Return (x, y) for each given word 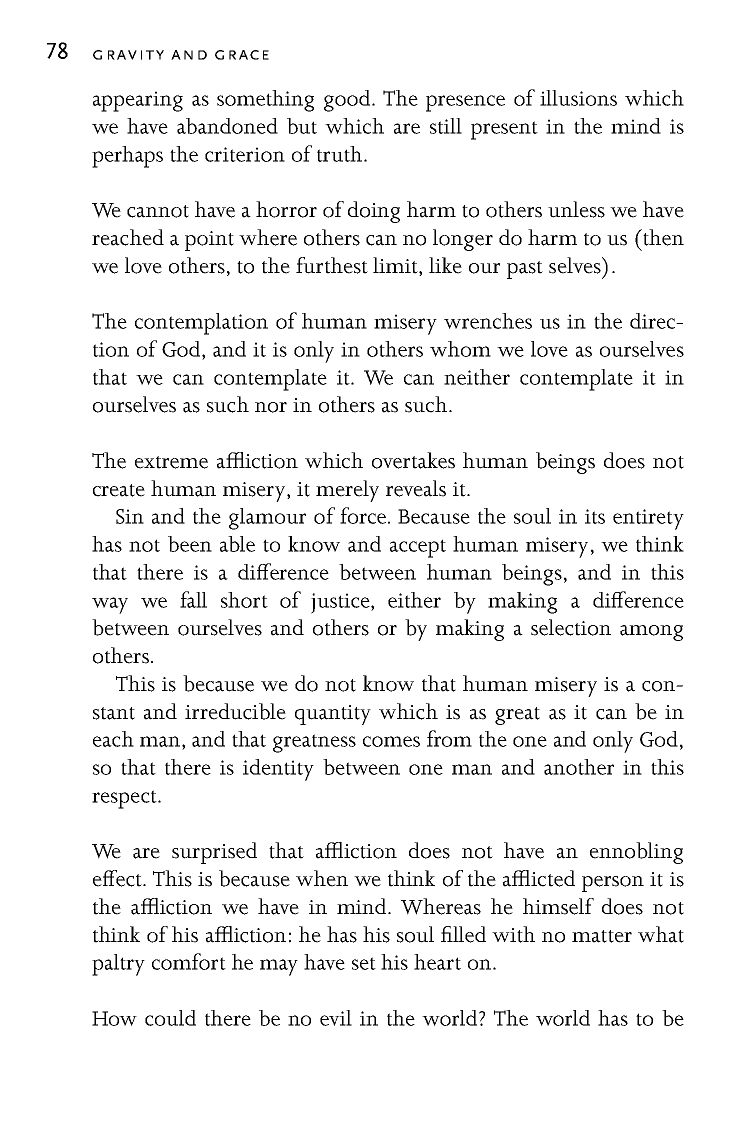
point (209, 241)
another (579, 767)
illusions (578, 98)
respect (125, 799)
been (190, 544)
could (170, 1018)
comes (391, 741)
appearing (138, 101)
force (363, 515)
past (525, 270)
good (348, 101)
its (595, 516)
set (364, 963)
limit (396, 266)
